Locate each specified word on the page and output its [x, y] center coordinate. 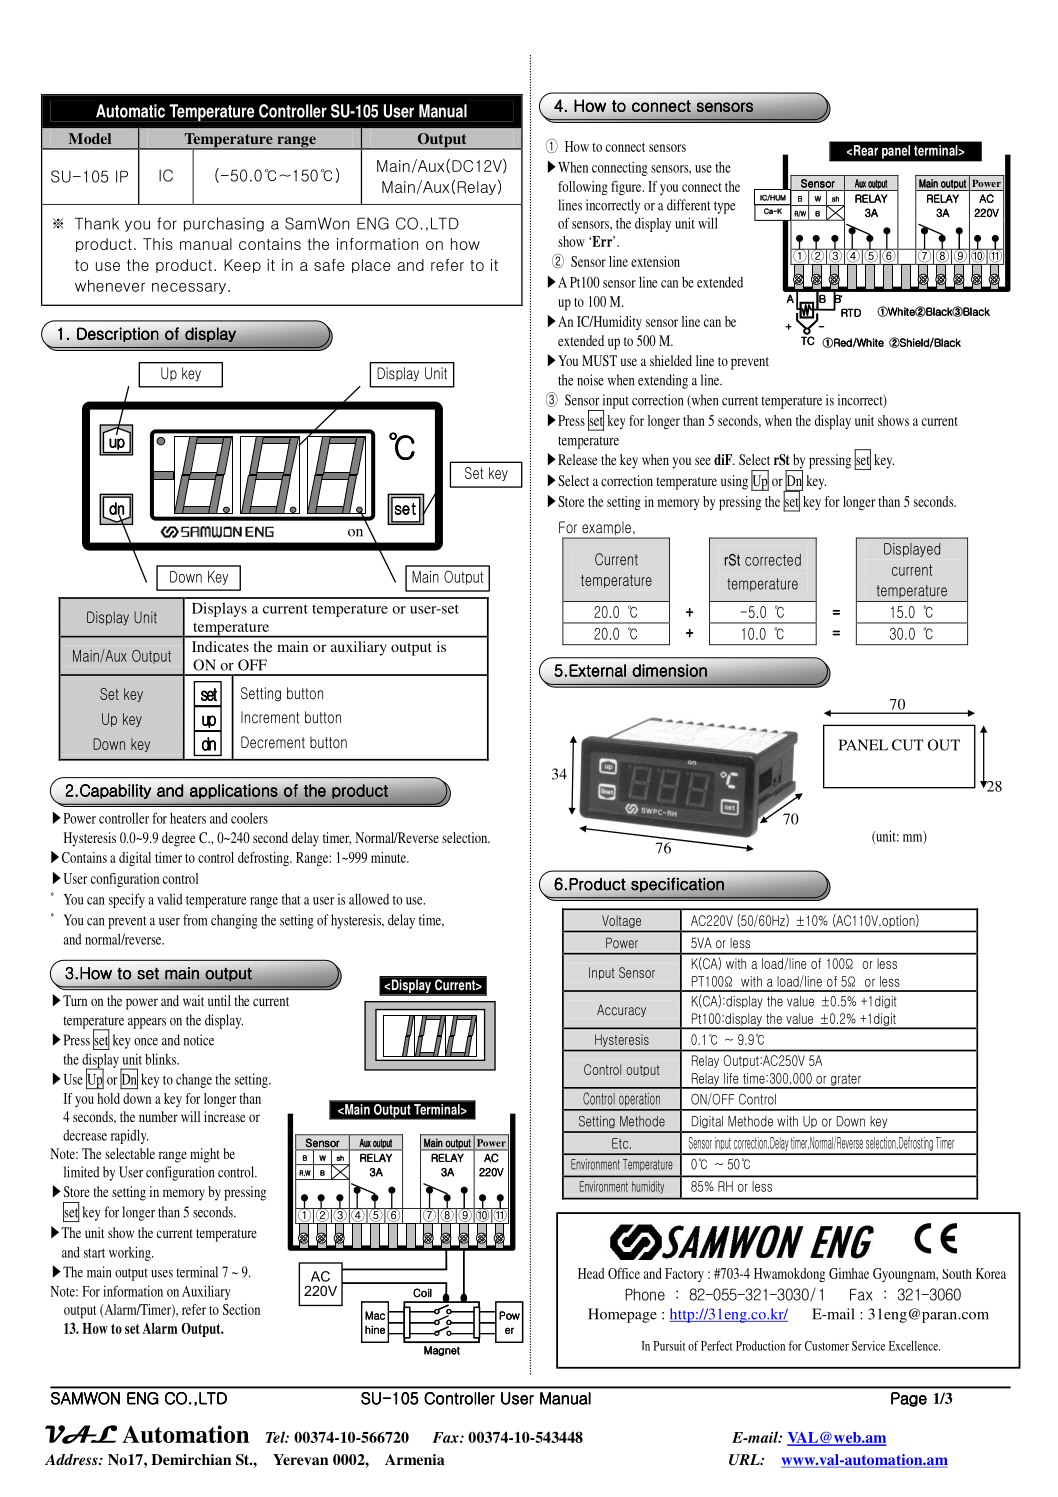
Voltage [621, 921]
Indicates [220, 646]
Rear [866, 150]
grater [845, 1081]
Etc [621, 1143]
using [734, 482]
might [205, 1155]
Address [72, 1459]
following [583, 188]
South [957, 1274]
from [195, 920]
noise [590, 380]
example [606, 530]
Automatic [130, 111]
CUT [908, 745]
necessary [189, 288]
